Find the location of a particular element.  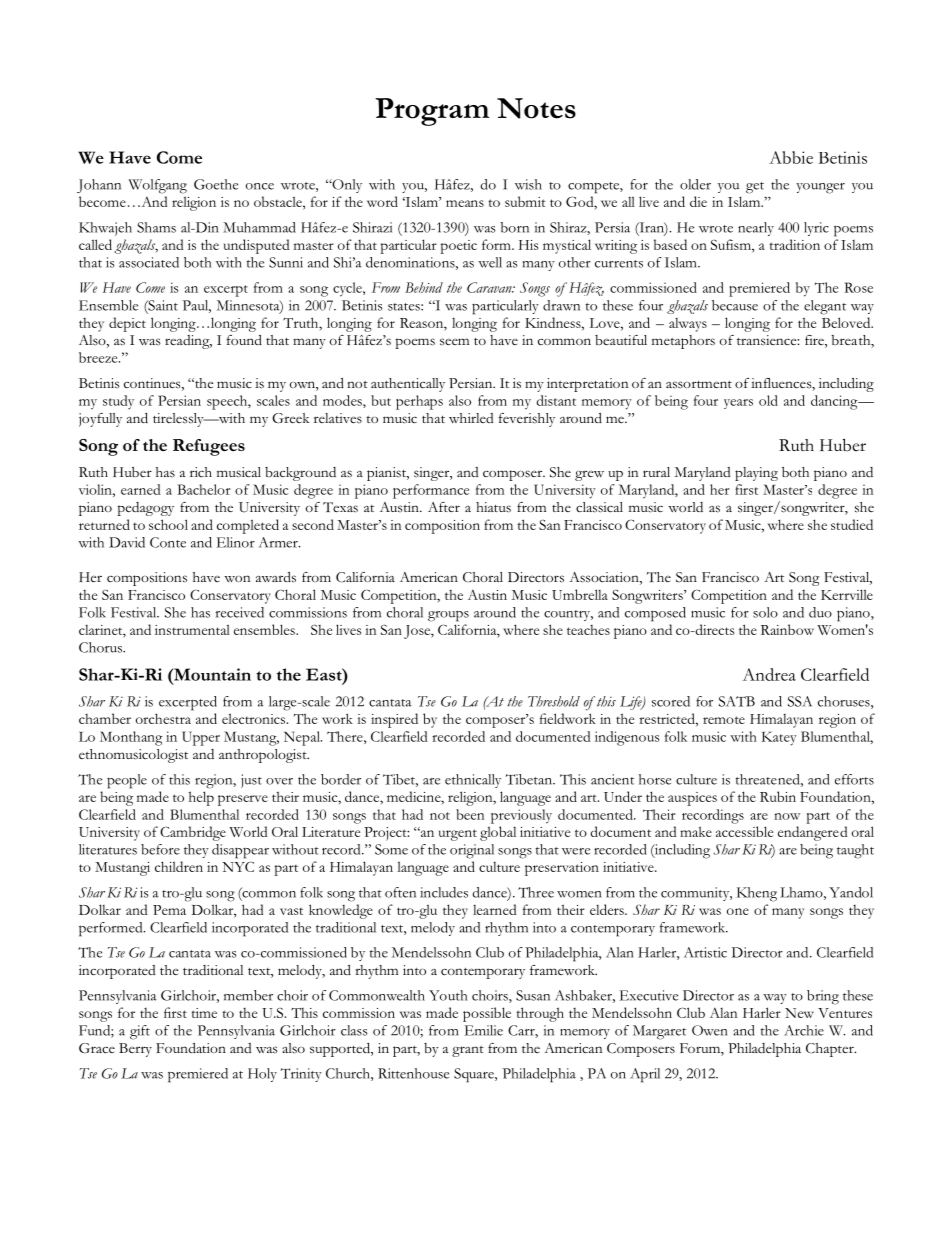

Berry is located at coordinates (135, 1050).
